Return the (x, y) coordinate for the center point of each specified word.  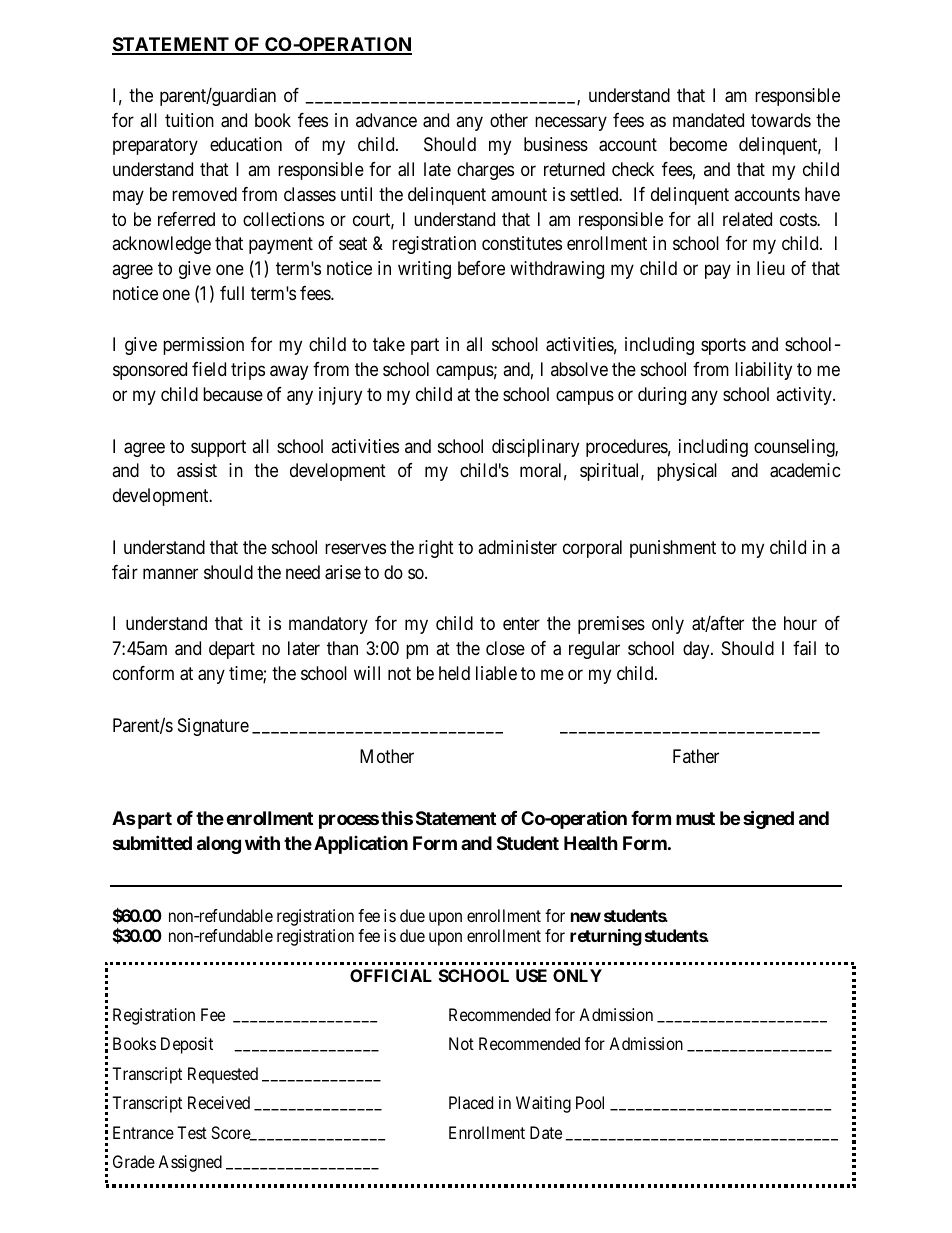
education (246, 144)
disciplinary (535, 448)
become (698, 144)
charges (485, 171)
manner (170, 573)
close (505, 648)
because (233, 394)
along (219, 845)
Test (192, 1132)
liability (763, 371)
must (695, 818)
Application (361, 845)
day (697, 650)
